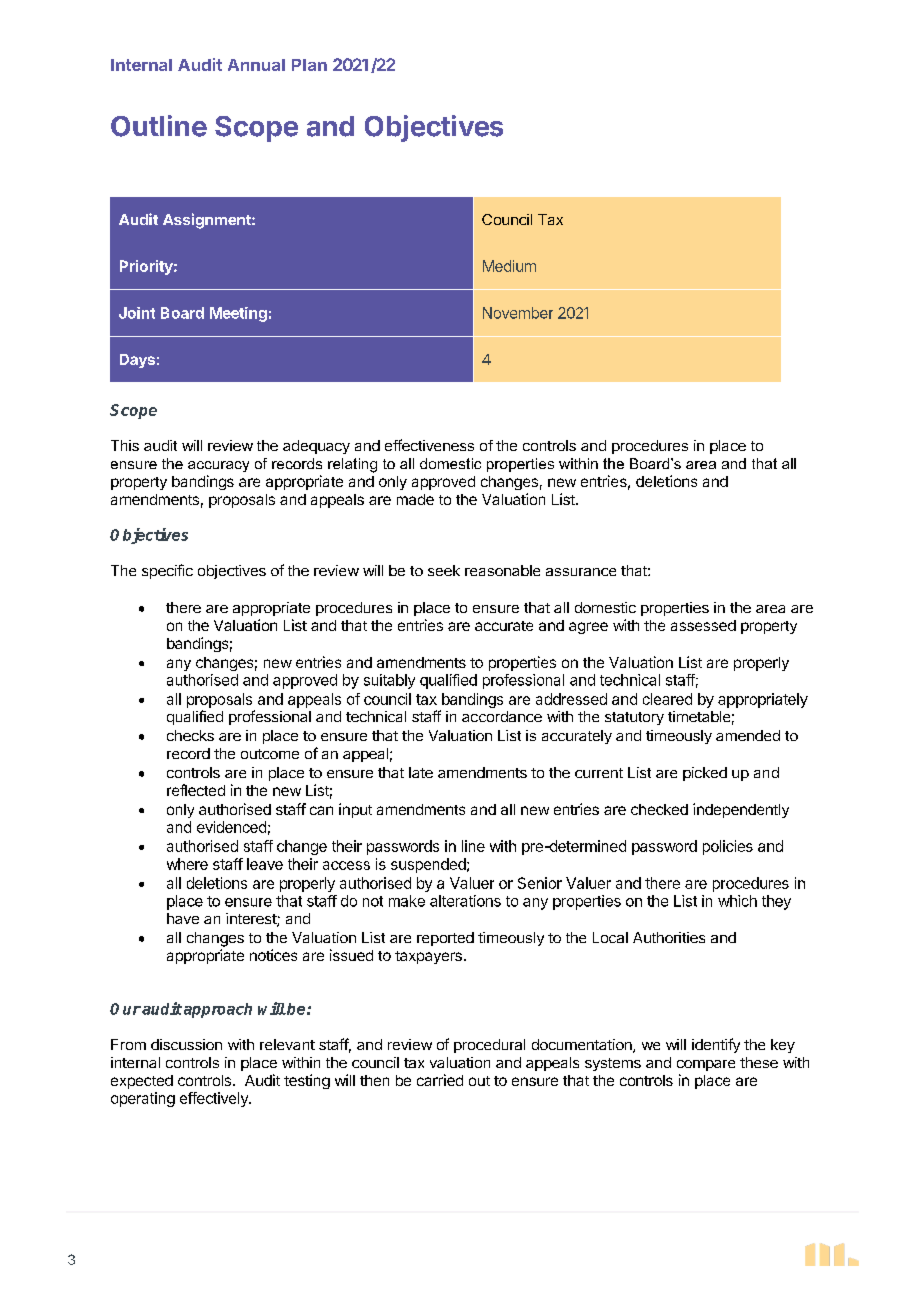 This image has width=924, height=1308. What do you see at coordinates (187, 864) in the image?
I see `where` at bounding box center [187, 864].
